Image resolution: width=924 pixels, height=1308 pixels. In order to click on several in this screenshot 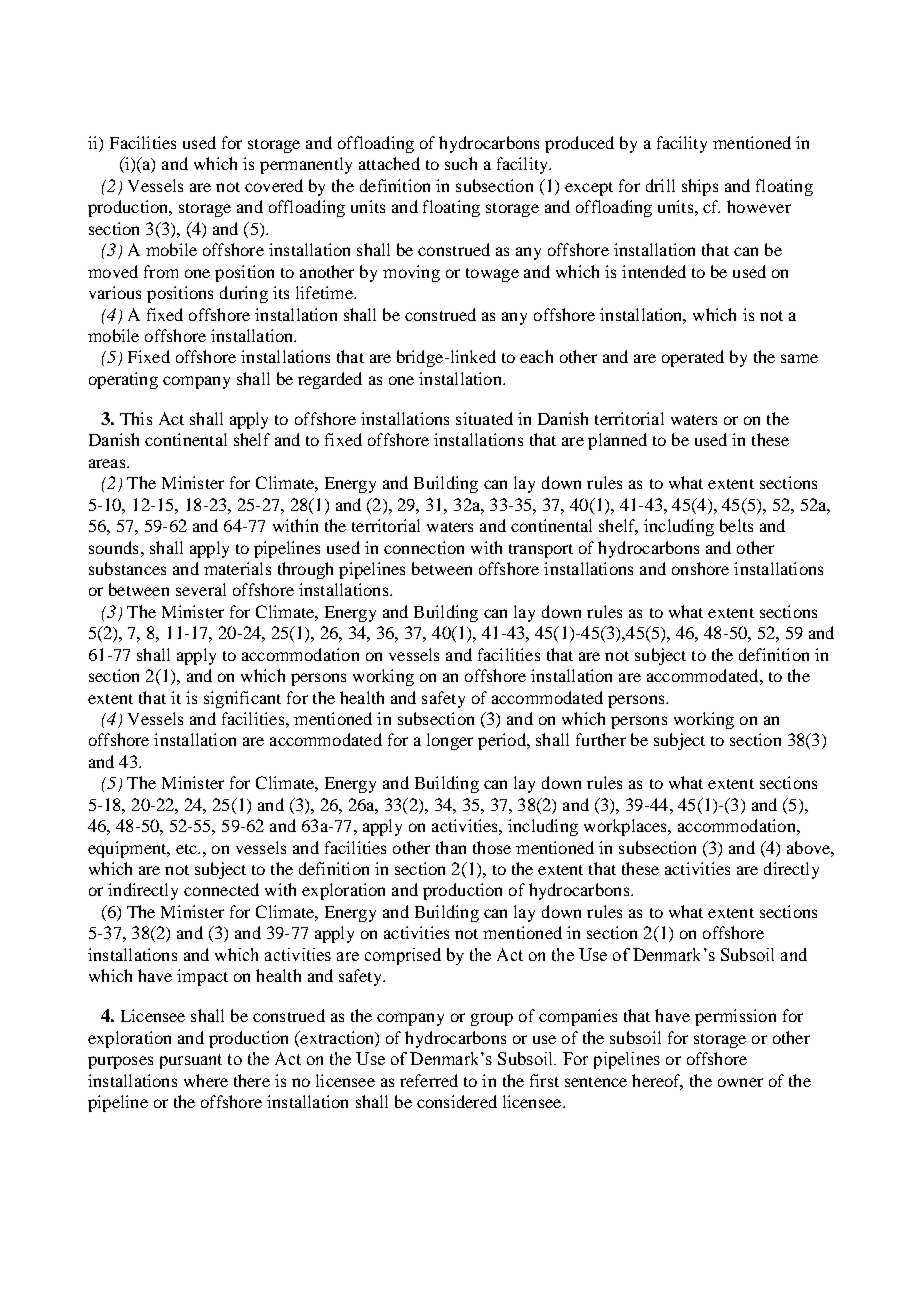, I will do `click(201, 589)`.
